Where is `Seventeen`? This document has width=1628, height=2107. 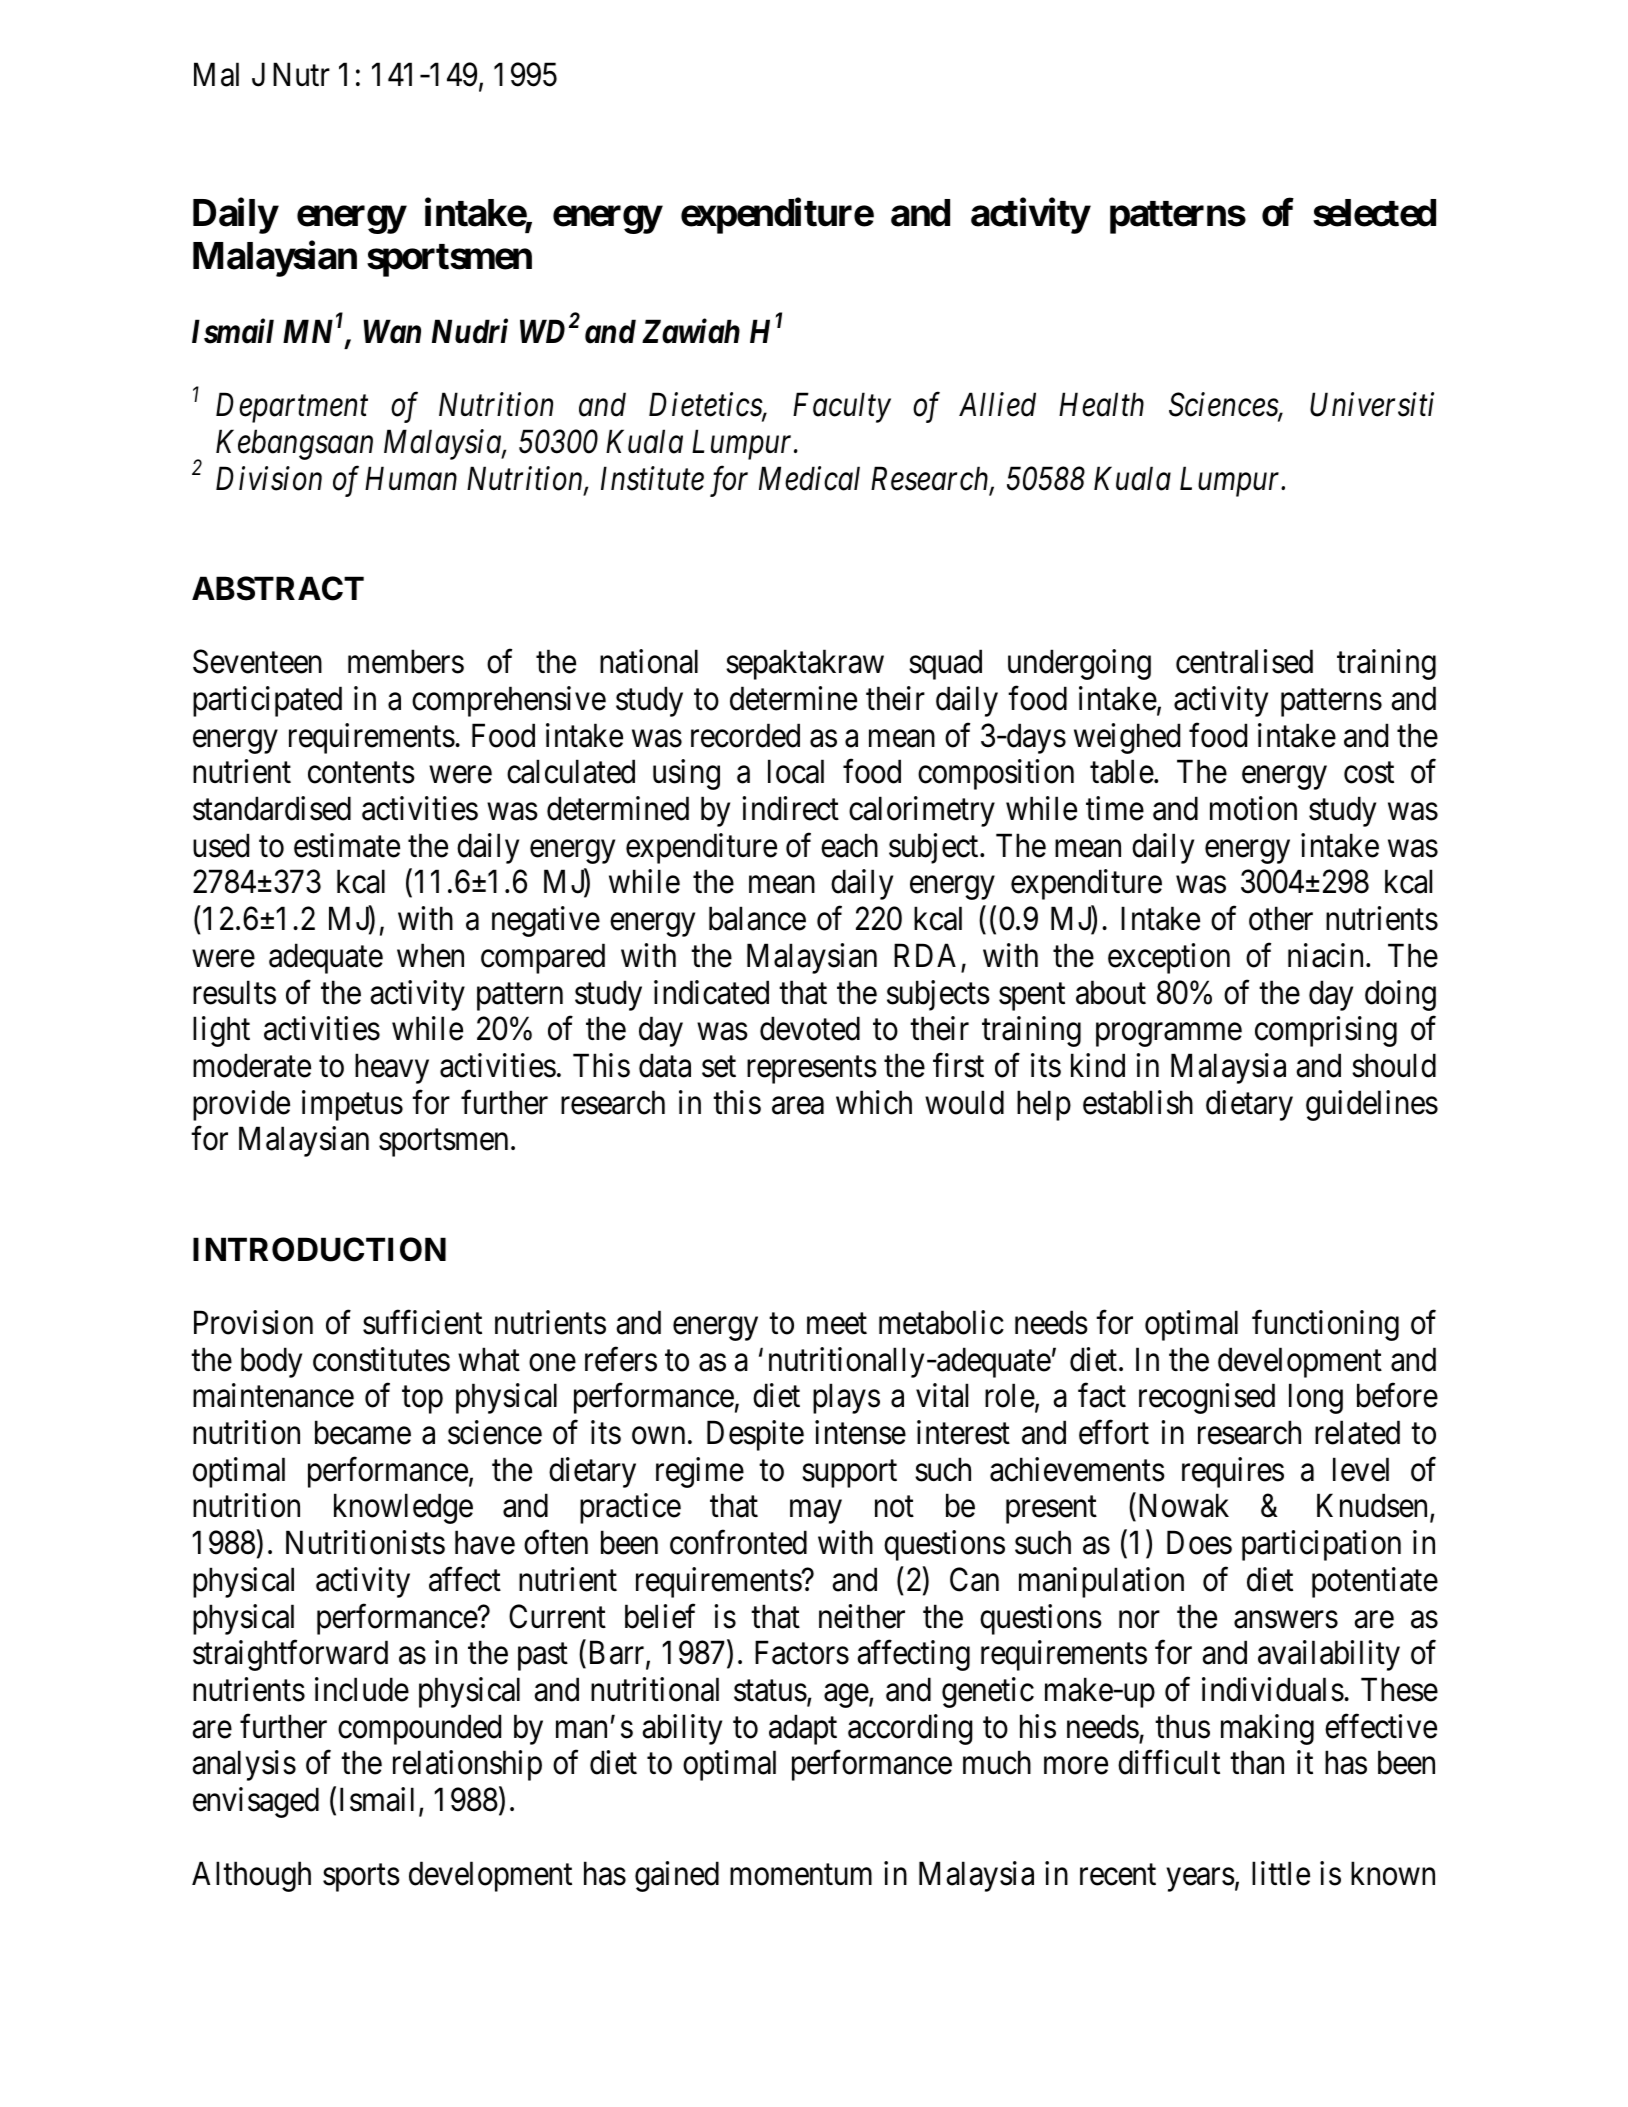
Seventeen is located at coordinates (257, 662).
